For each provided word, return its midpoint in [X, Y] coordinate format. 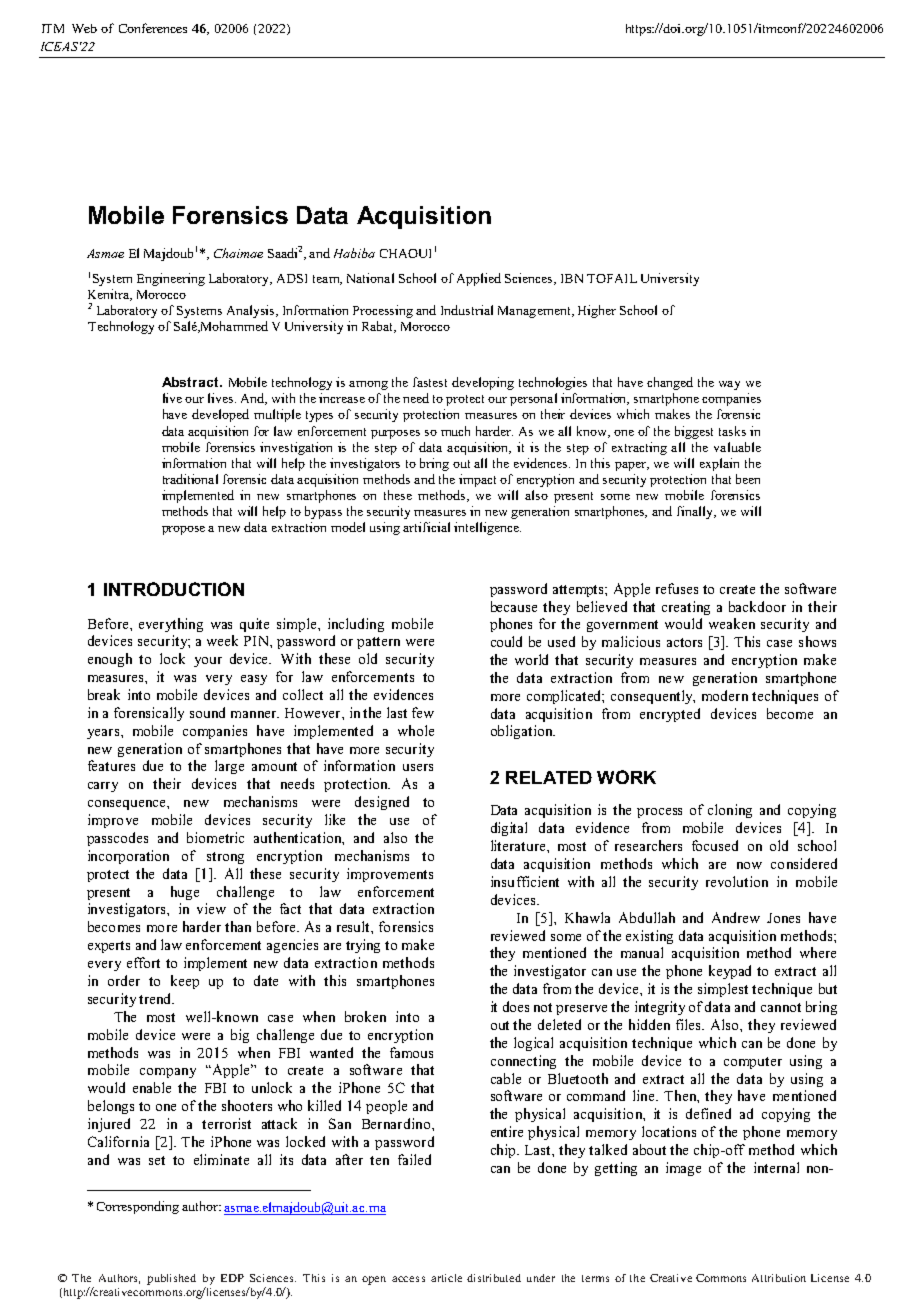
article [446, 1278]
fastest [430, 382]
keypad [730, 972]
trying [363, 946]
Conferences [153, 28]
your [208, 662]
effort [143, 962]
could [506, 641]
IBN [572, 278]
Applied [479, 279]
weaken [732, 623]
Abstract [191, 382]
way [729, 385]
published [171, 1279]
